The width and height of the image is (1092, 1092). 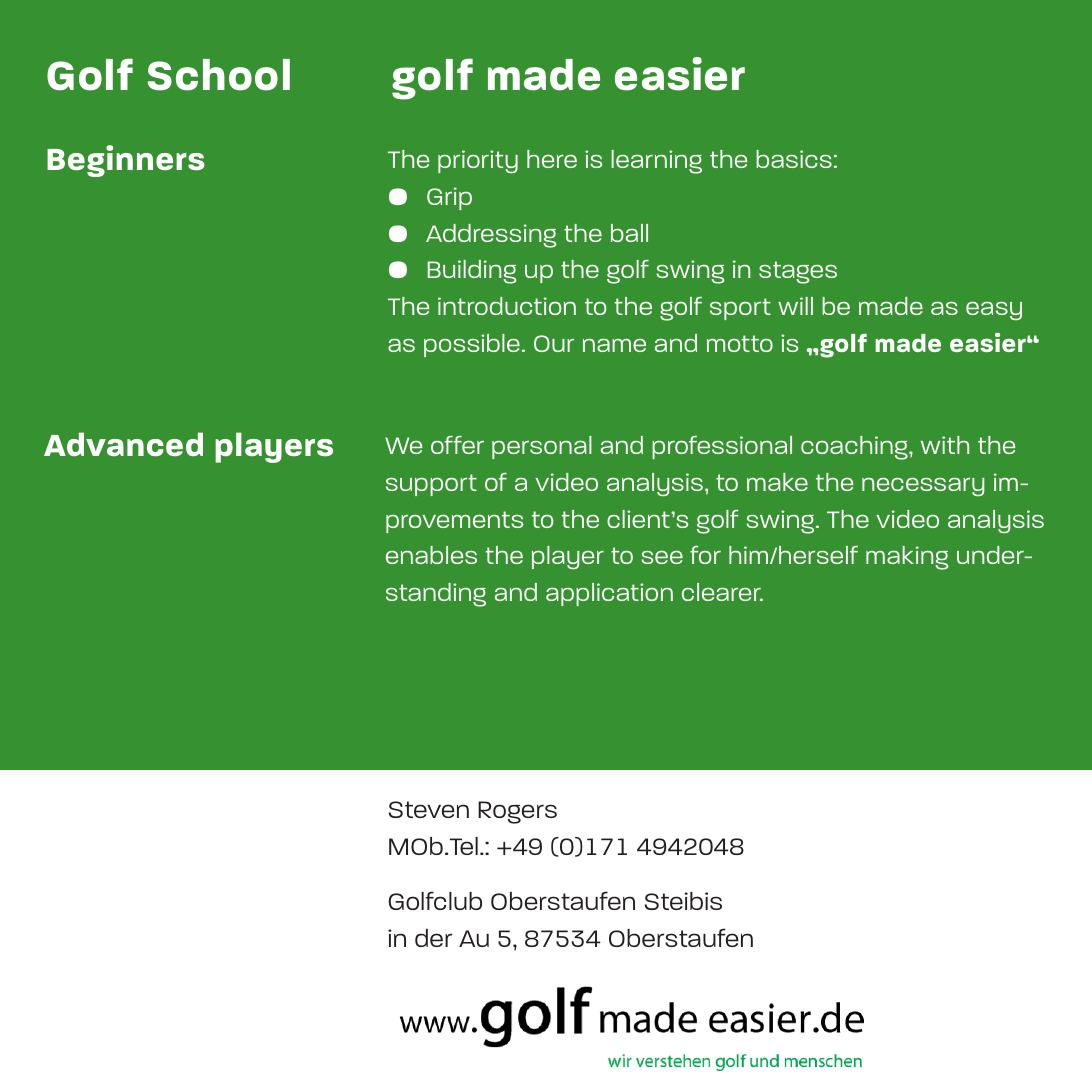 What do you see at coordinates (794, 159) in the image?
I see `basics` at bounding box center [794, 159].
